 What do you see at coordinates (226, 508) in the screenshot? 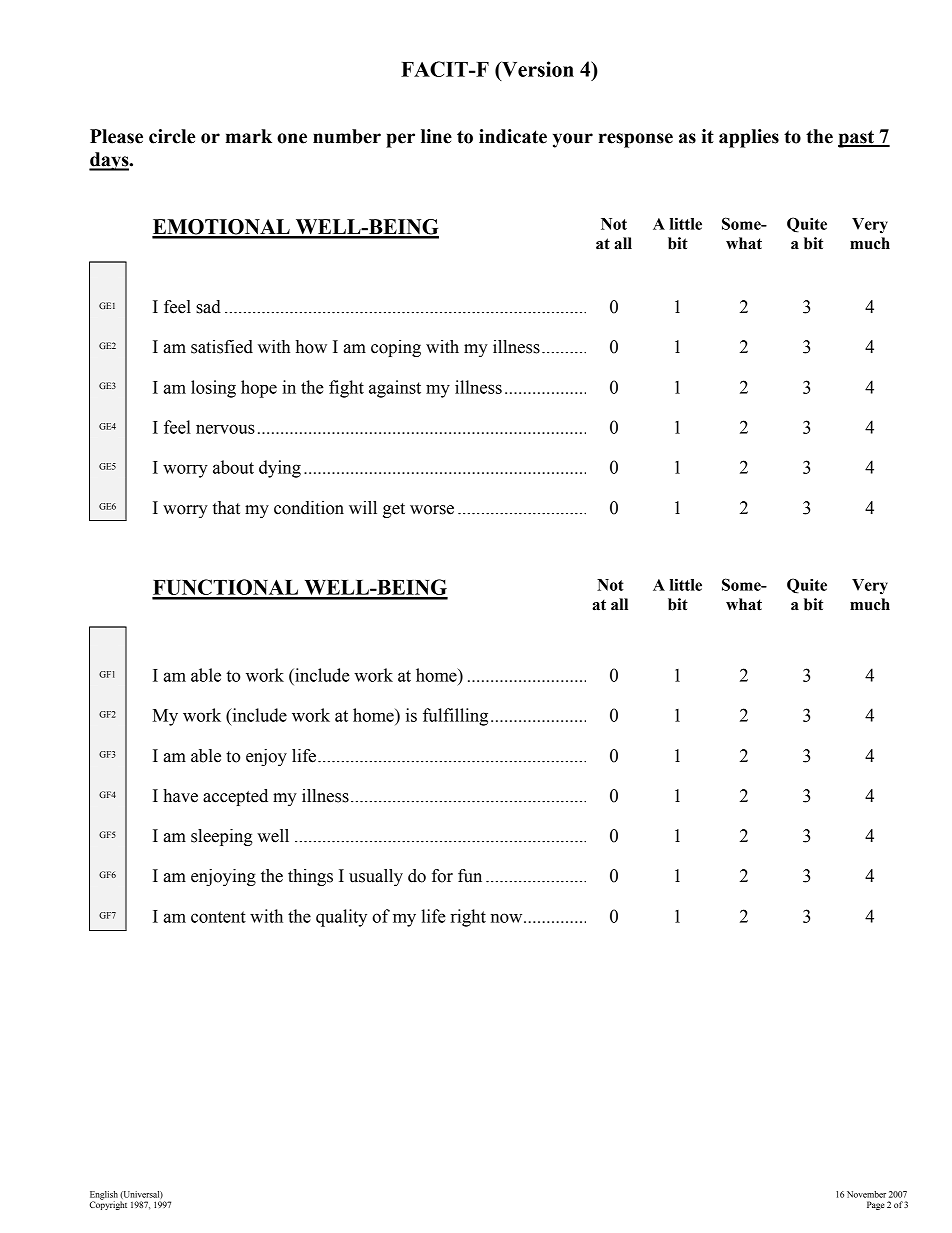
I see `that` at bounding box center [226, 508].
